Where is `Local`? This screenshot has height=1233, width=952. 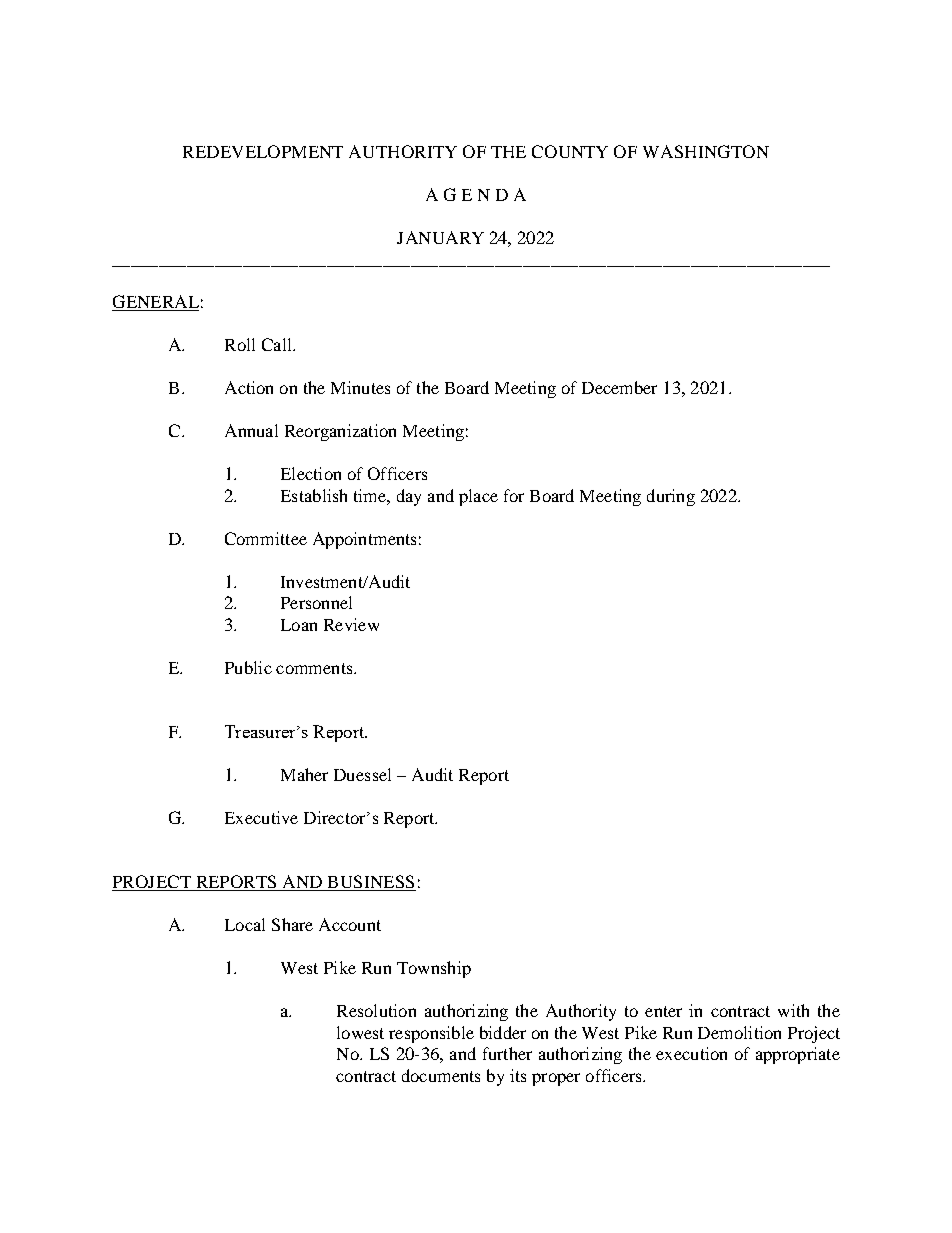
Local is located at coordinates (245, 924).
